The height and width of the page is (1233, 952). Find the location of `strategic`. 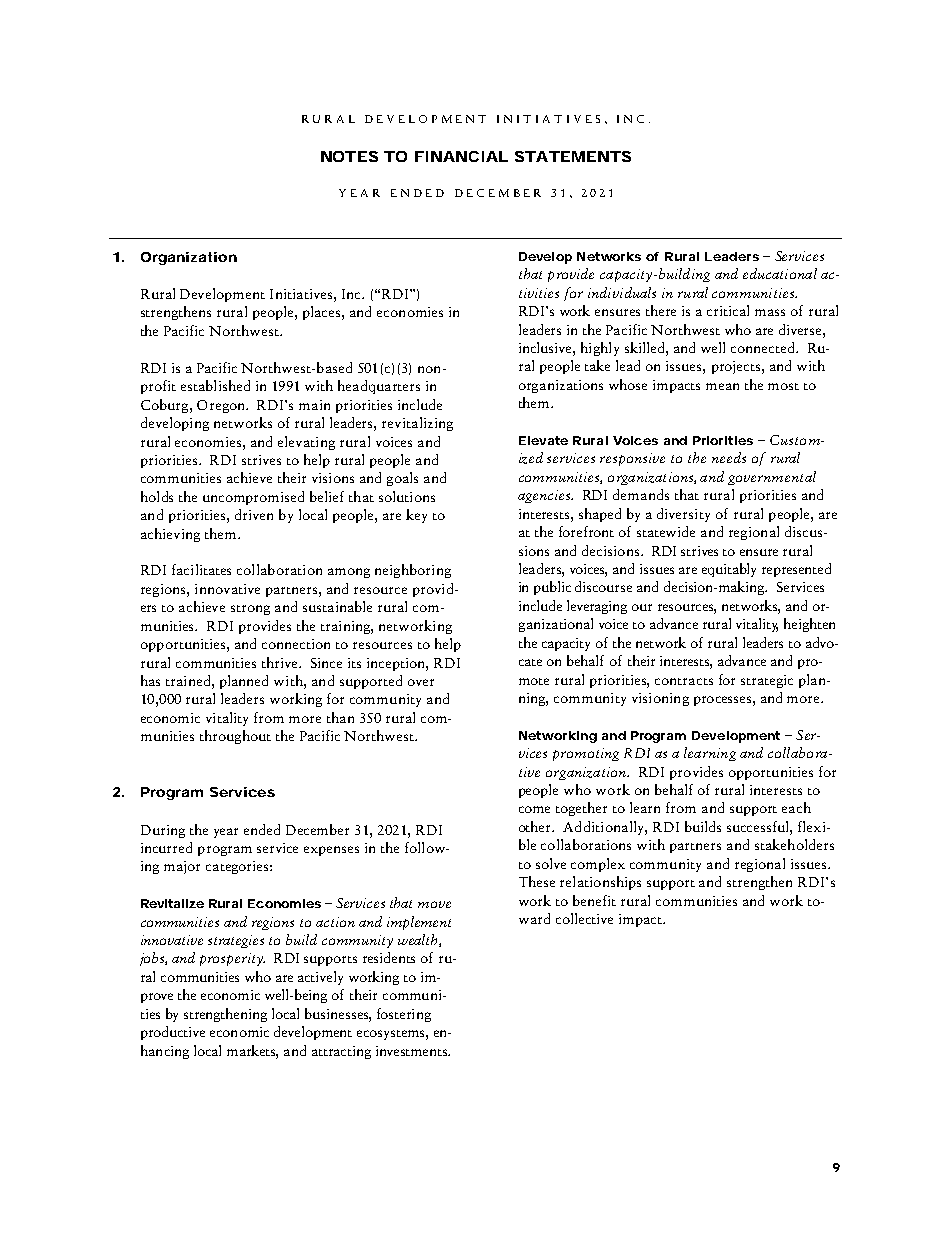

strategic is located at coordinates (767, 681).
